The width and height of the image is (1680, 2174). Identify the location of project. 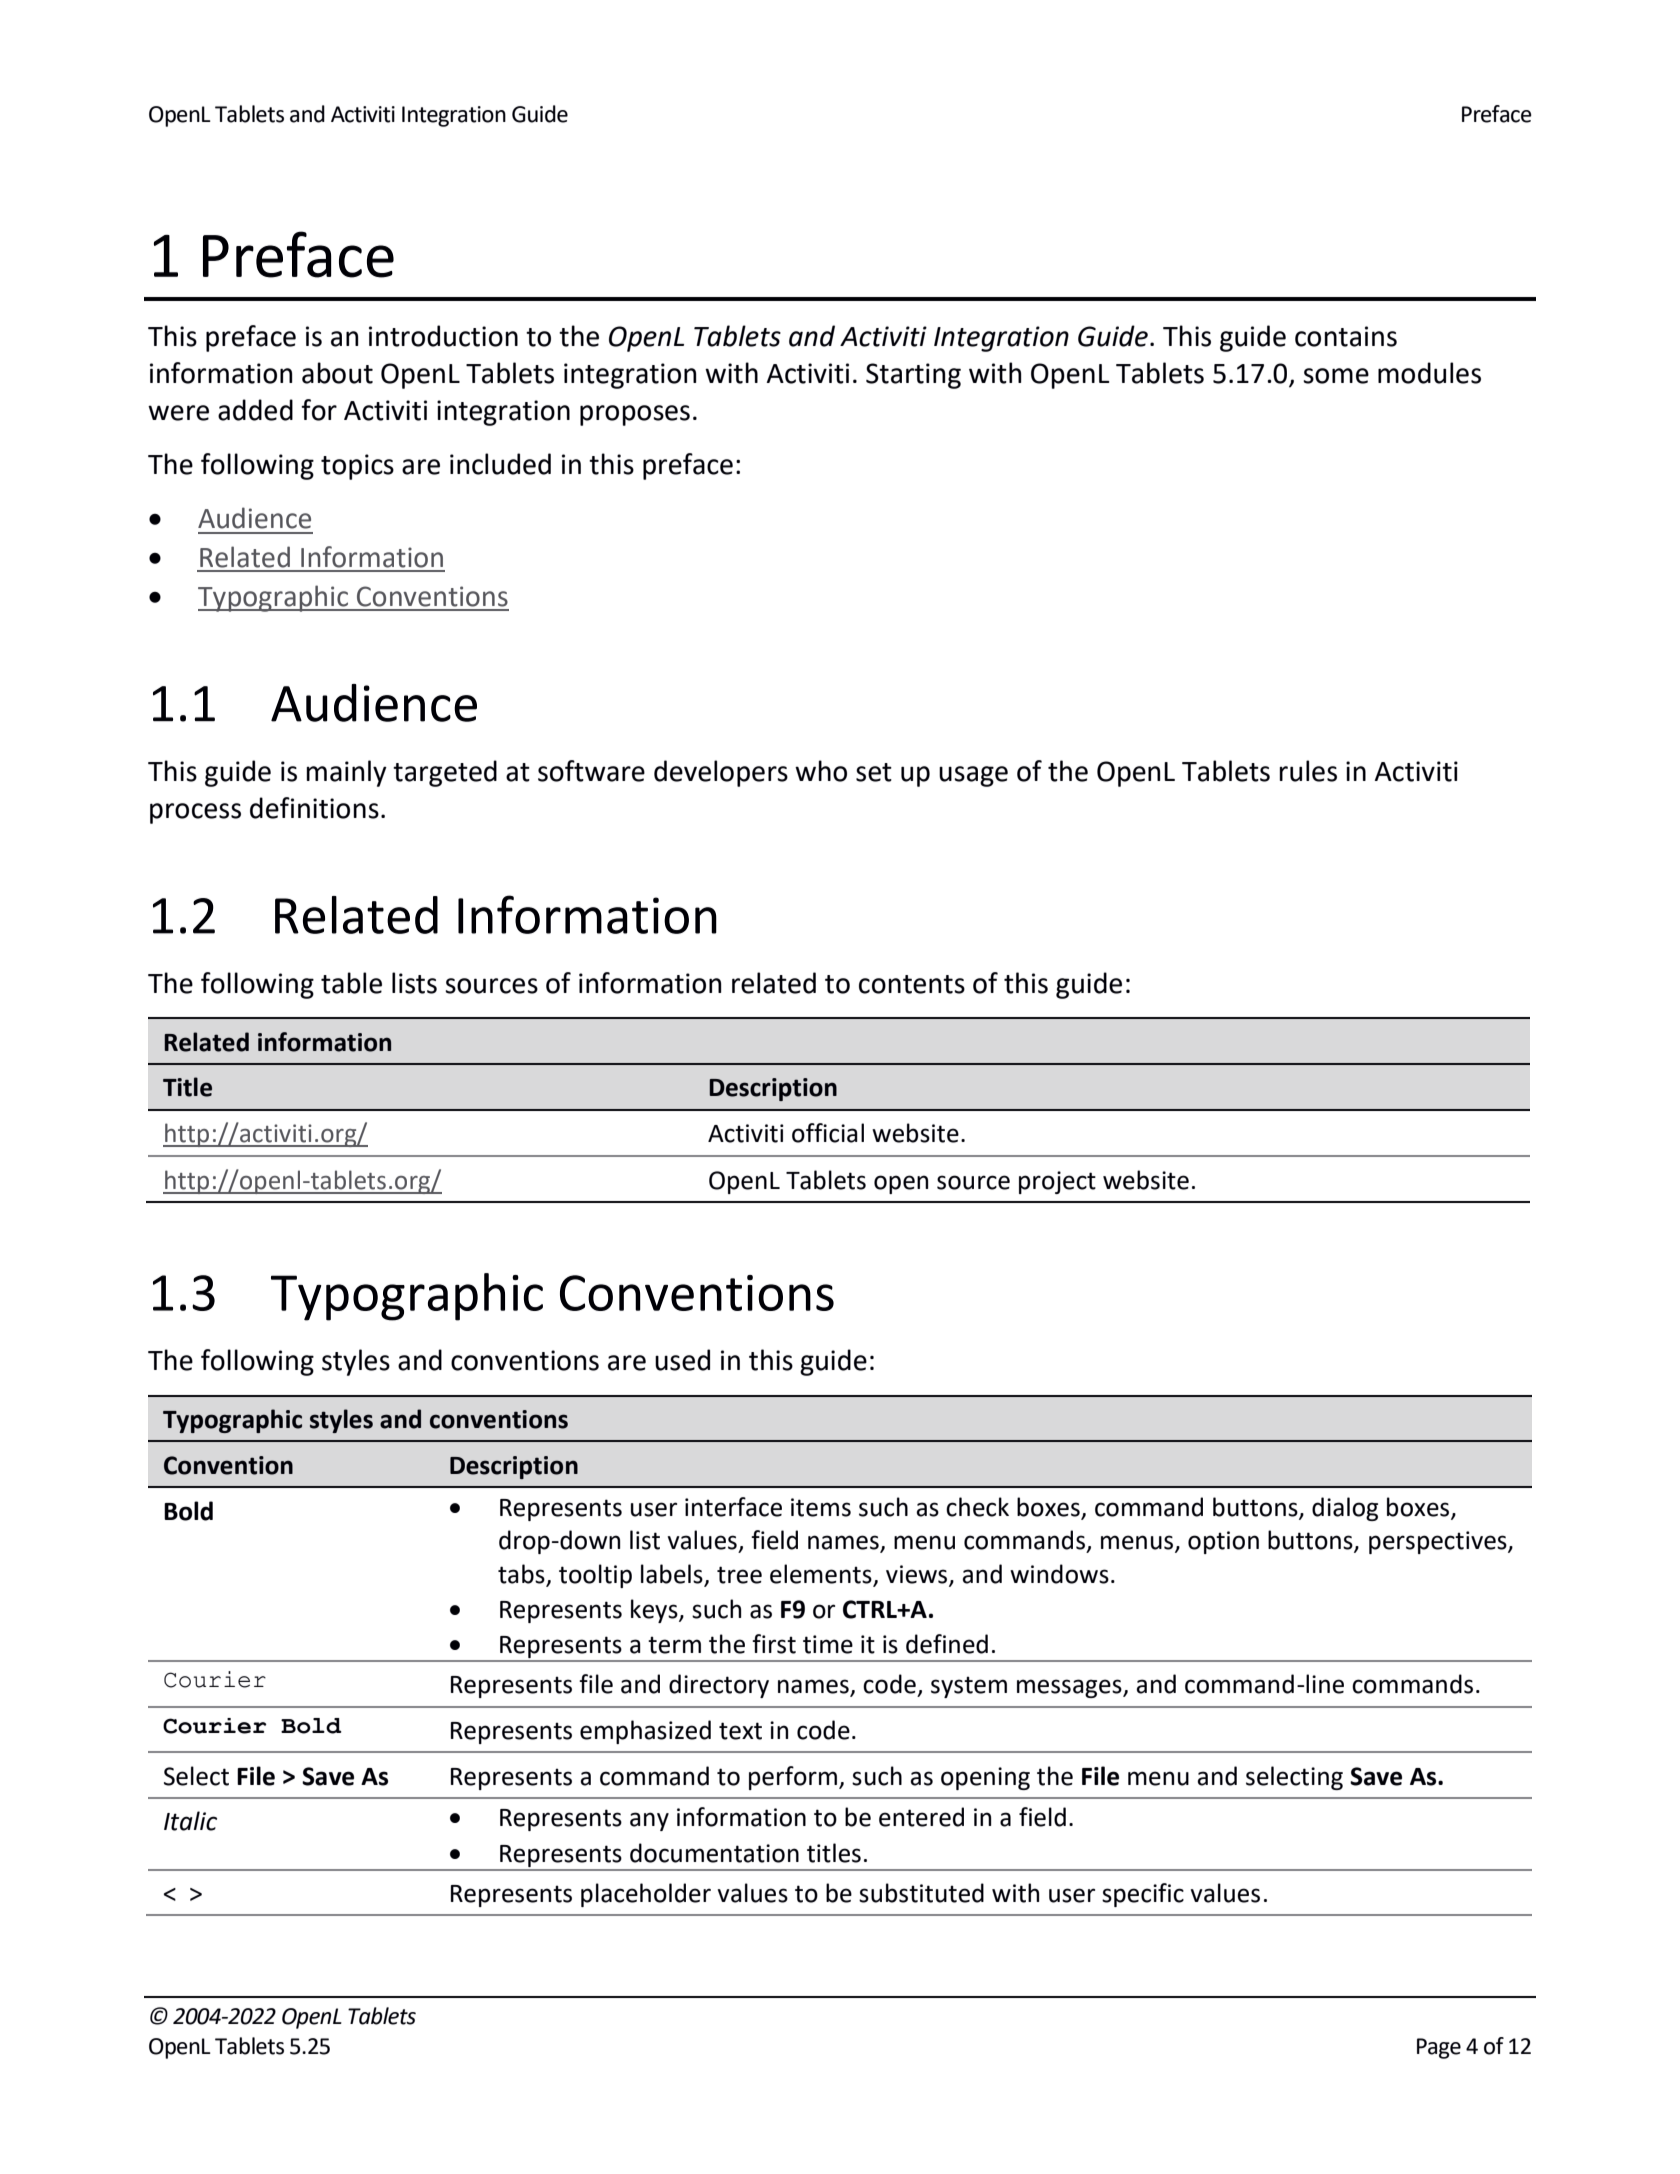
(1057, 1182).
